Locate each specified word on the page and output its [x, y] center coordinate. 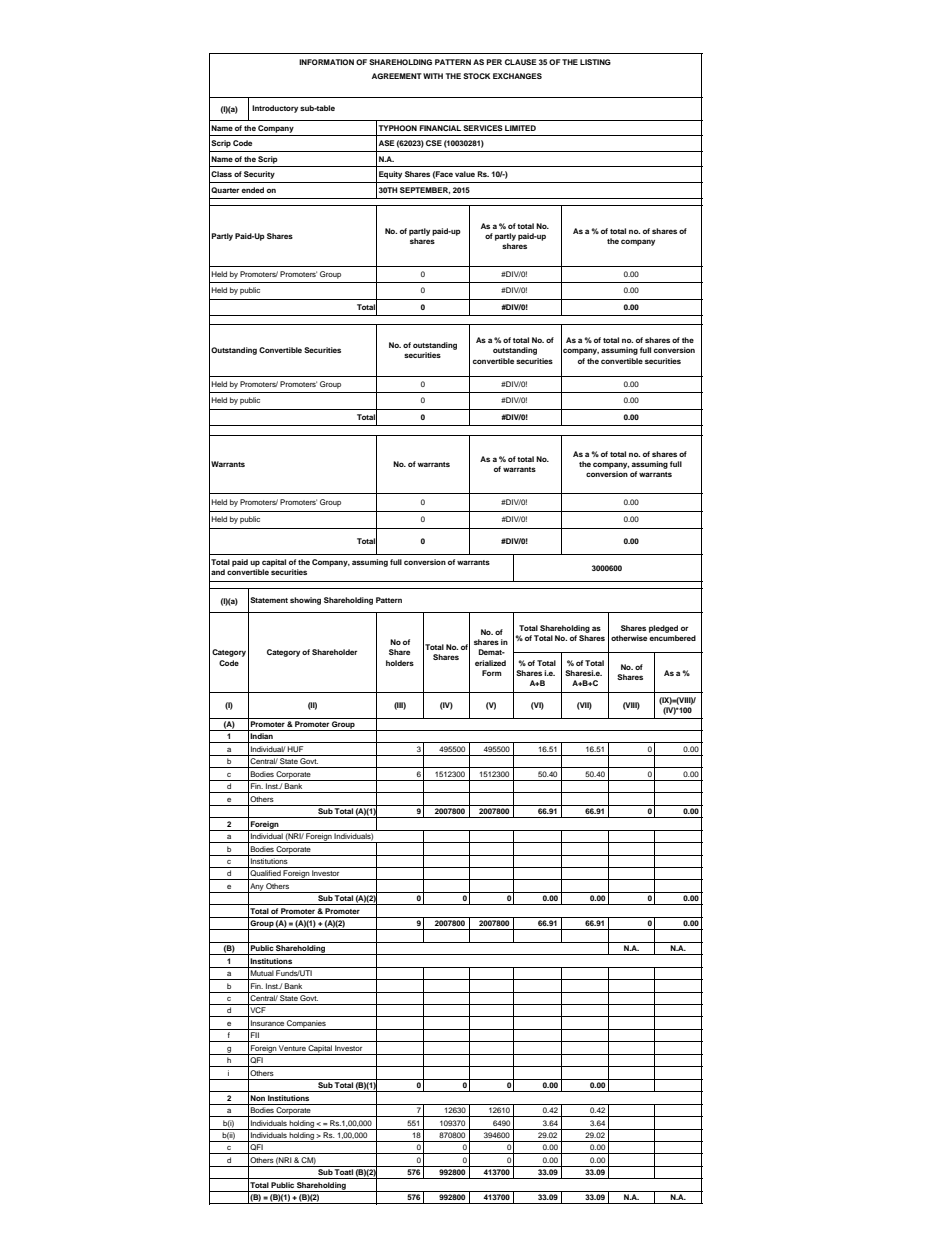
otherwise [629, 638]
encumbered [672, 638]
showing [305, 601]
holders [400, 663]
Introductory [275, 109]
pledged [663, 629]
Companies [306, 1025]
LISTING [595, 62]
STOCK [476, 76]
